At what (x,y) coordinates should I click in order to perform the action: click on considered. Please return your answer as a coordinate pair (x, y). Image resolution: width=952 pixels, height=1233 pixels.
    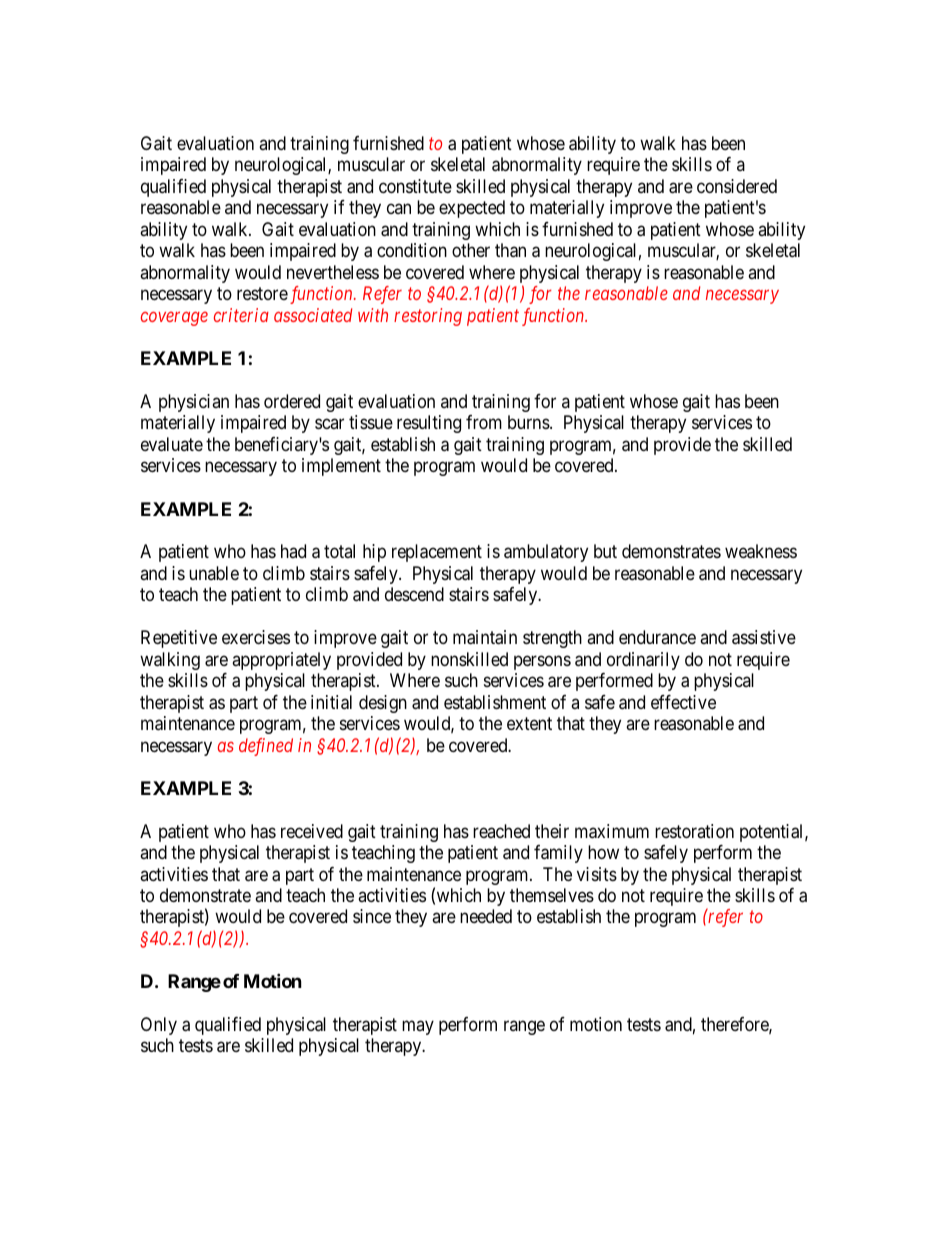
    Looking at the image, I should click on (737, 186).
